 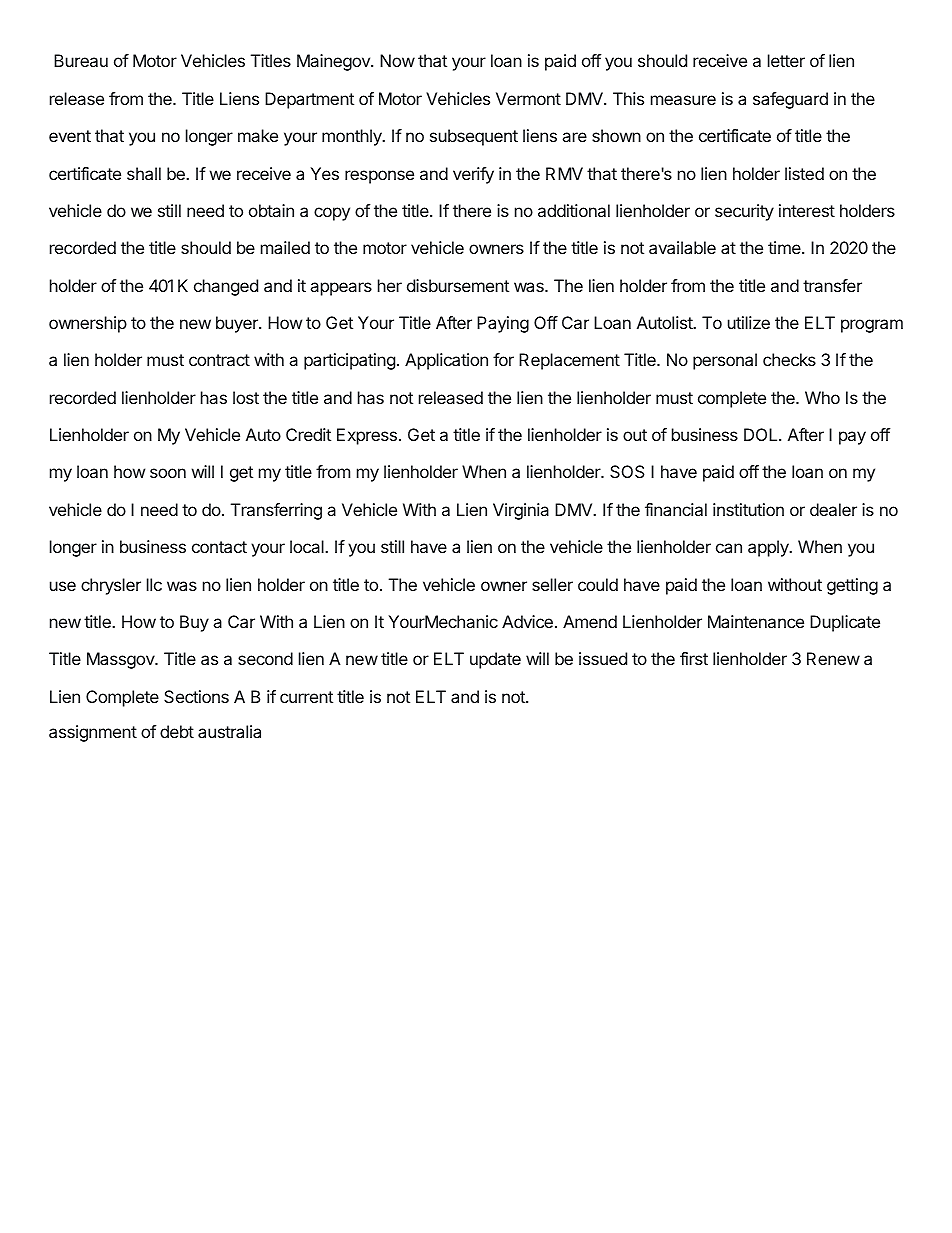 I want to click on Bureau, so click(x=81, y=60).
